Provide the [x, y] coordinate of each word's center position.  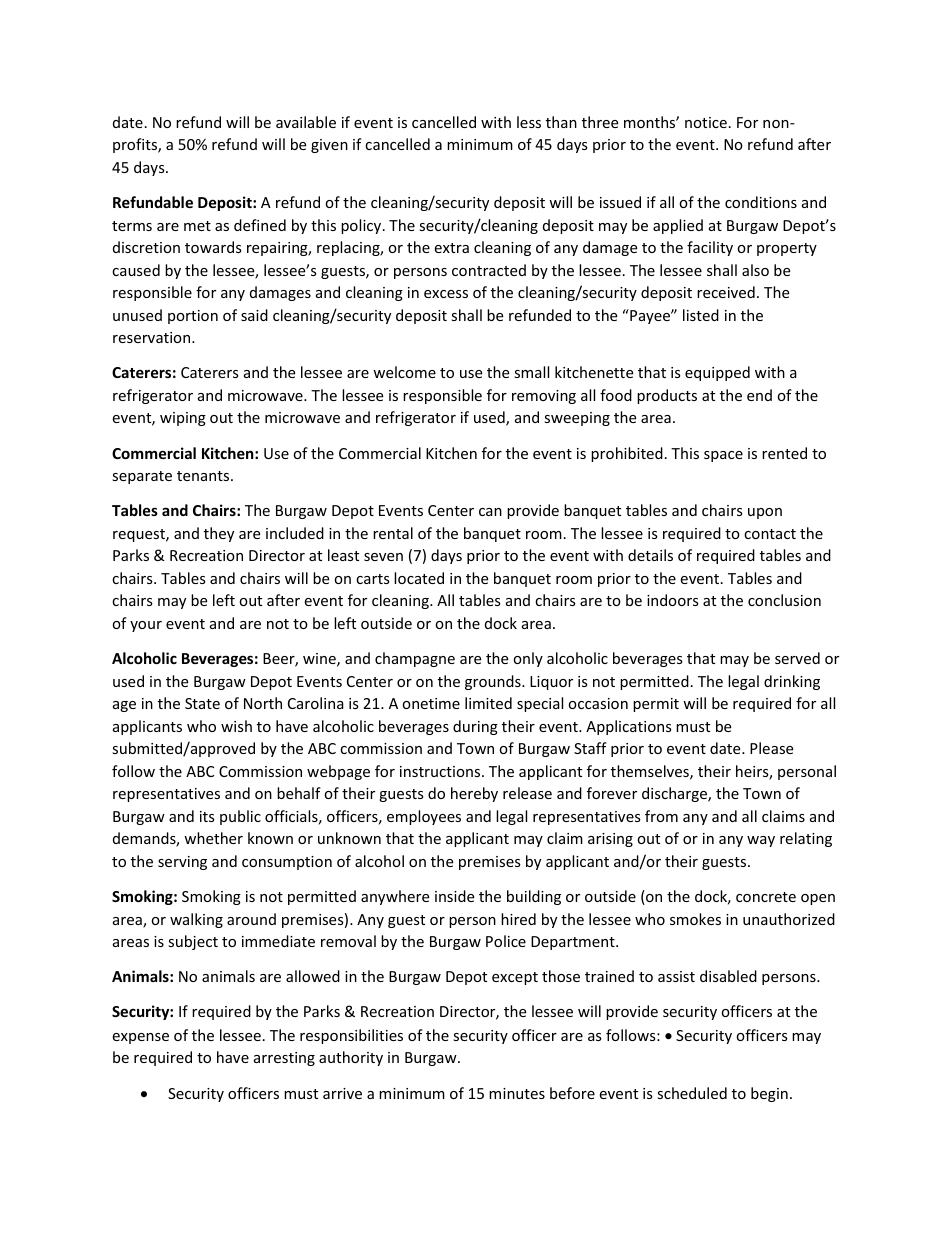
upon [765, 513]
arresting [284, 1059]
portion [193, 317]
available [306, 122]
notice [706, 122]
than [561, 122]
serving [182, 863]
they [219, 534]
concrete [766, 897]
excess [446, 294]
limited [488, 703]
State [202, 703]
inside [454, 896]
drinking [792, 682]
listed [701, 315]
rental [393, 533]
